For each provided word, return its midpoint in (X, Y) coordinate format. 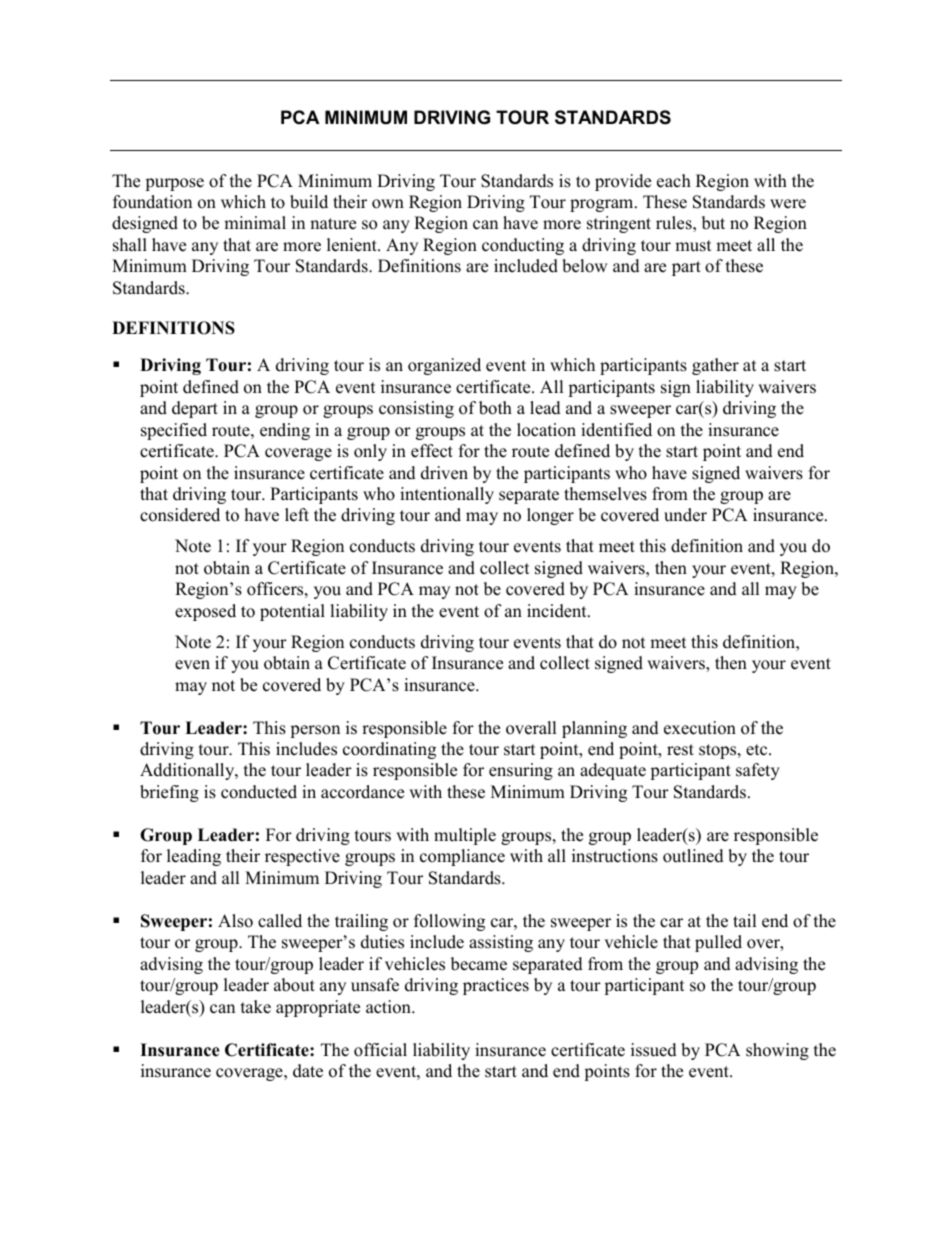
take (256, 1007)
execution (700, 728)
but (713, 223)
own (388, 204)
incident (558, 611)
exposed (205, 612)
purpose (174, 184)
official (380, 1050)
